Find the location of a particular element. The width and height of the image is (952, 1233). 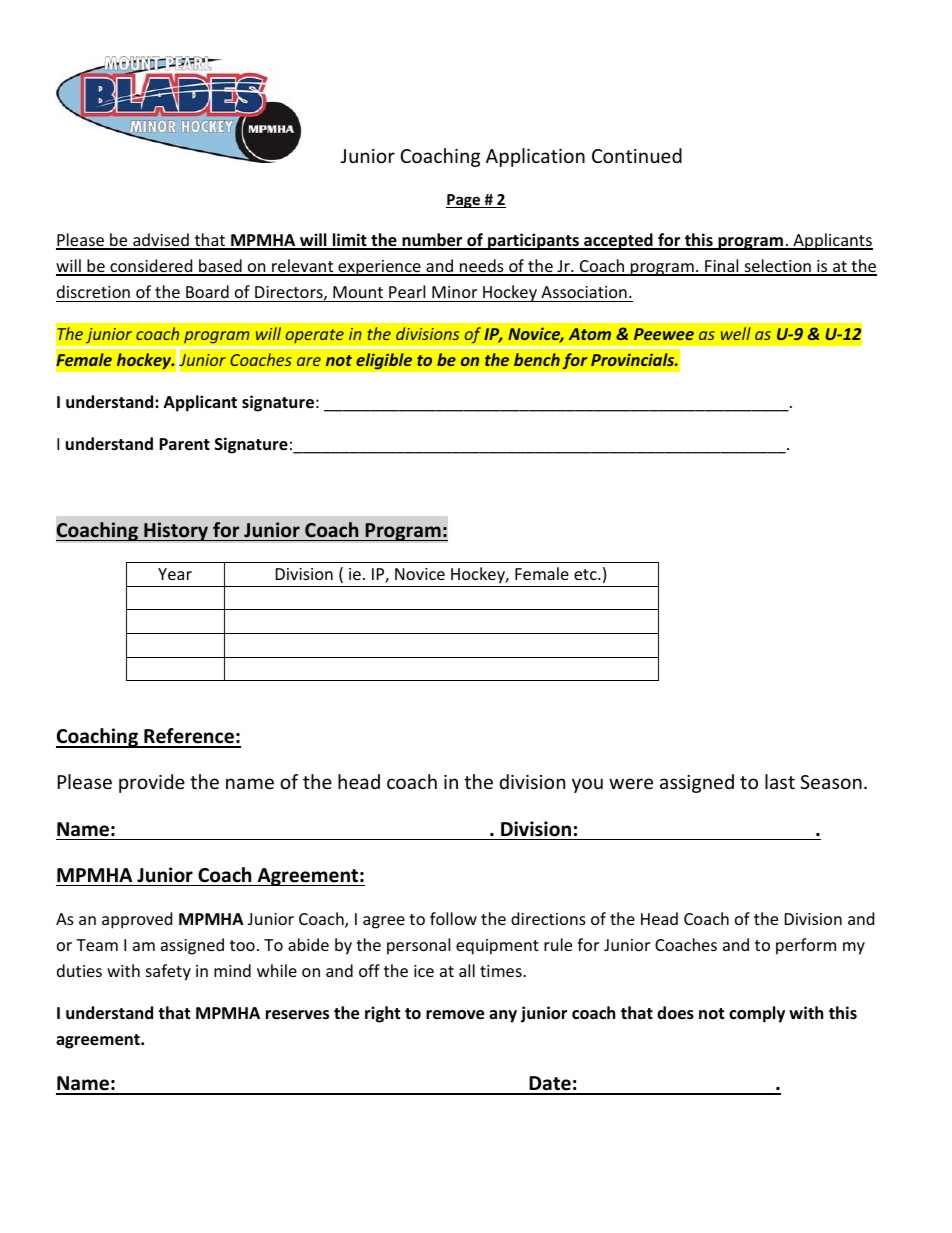

safety is located at coordinates (168, 972).
